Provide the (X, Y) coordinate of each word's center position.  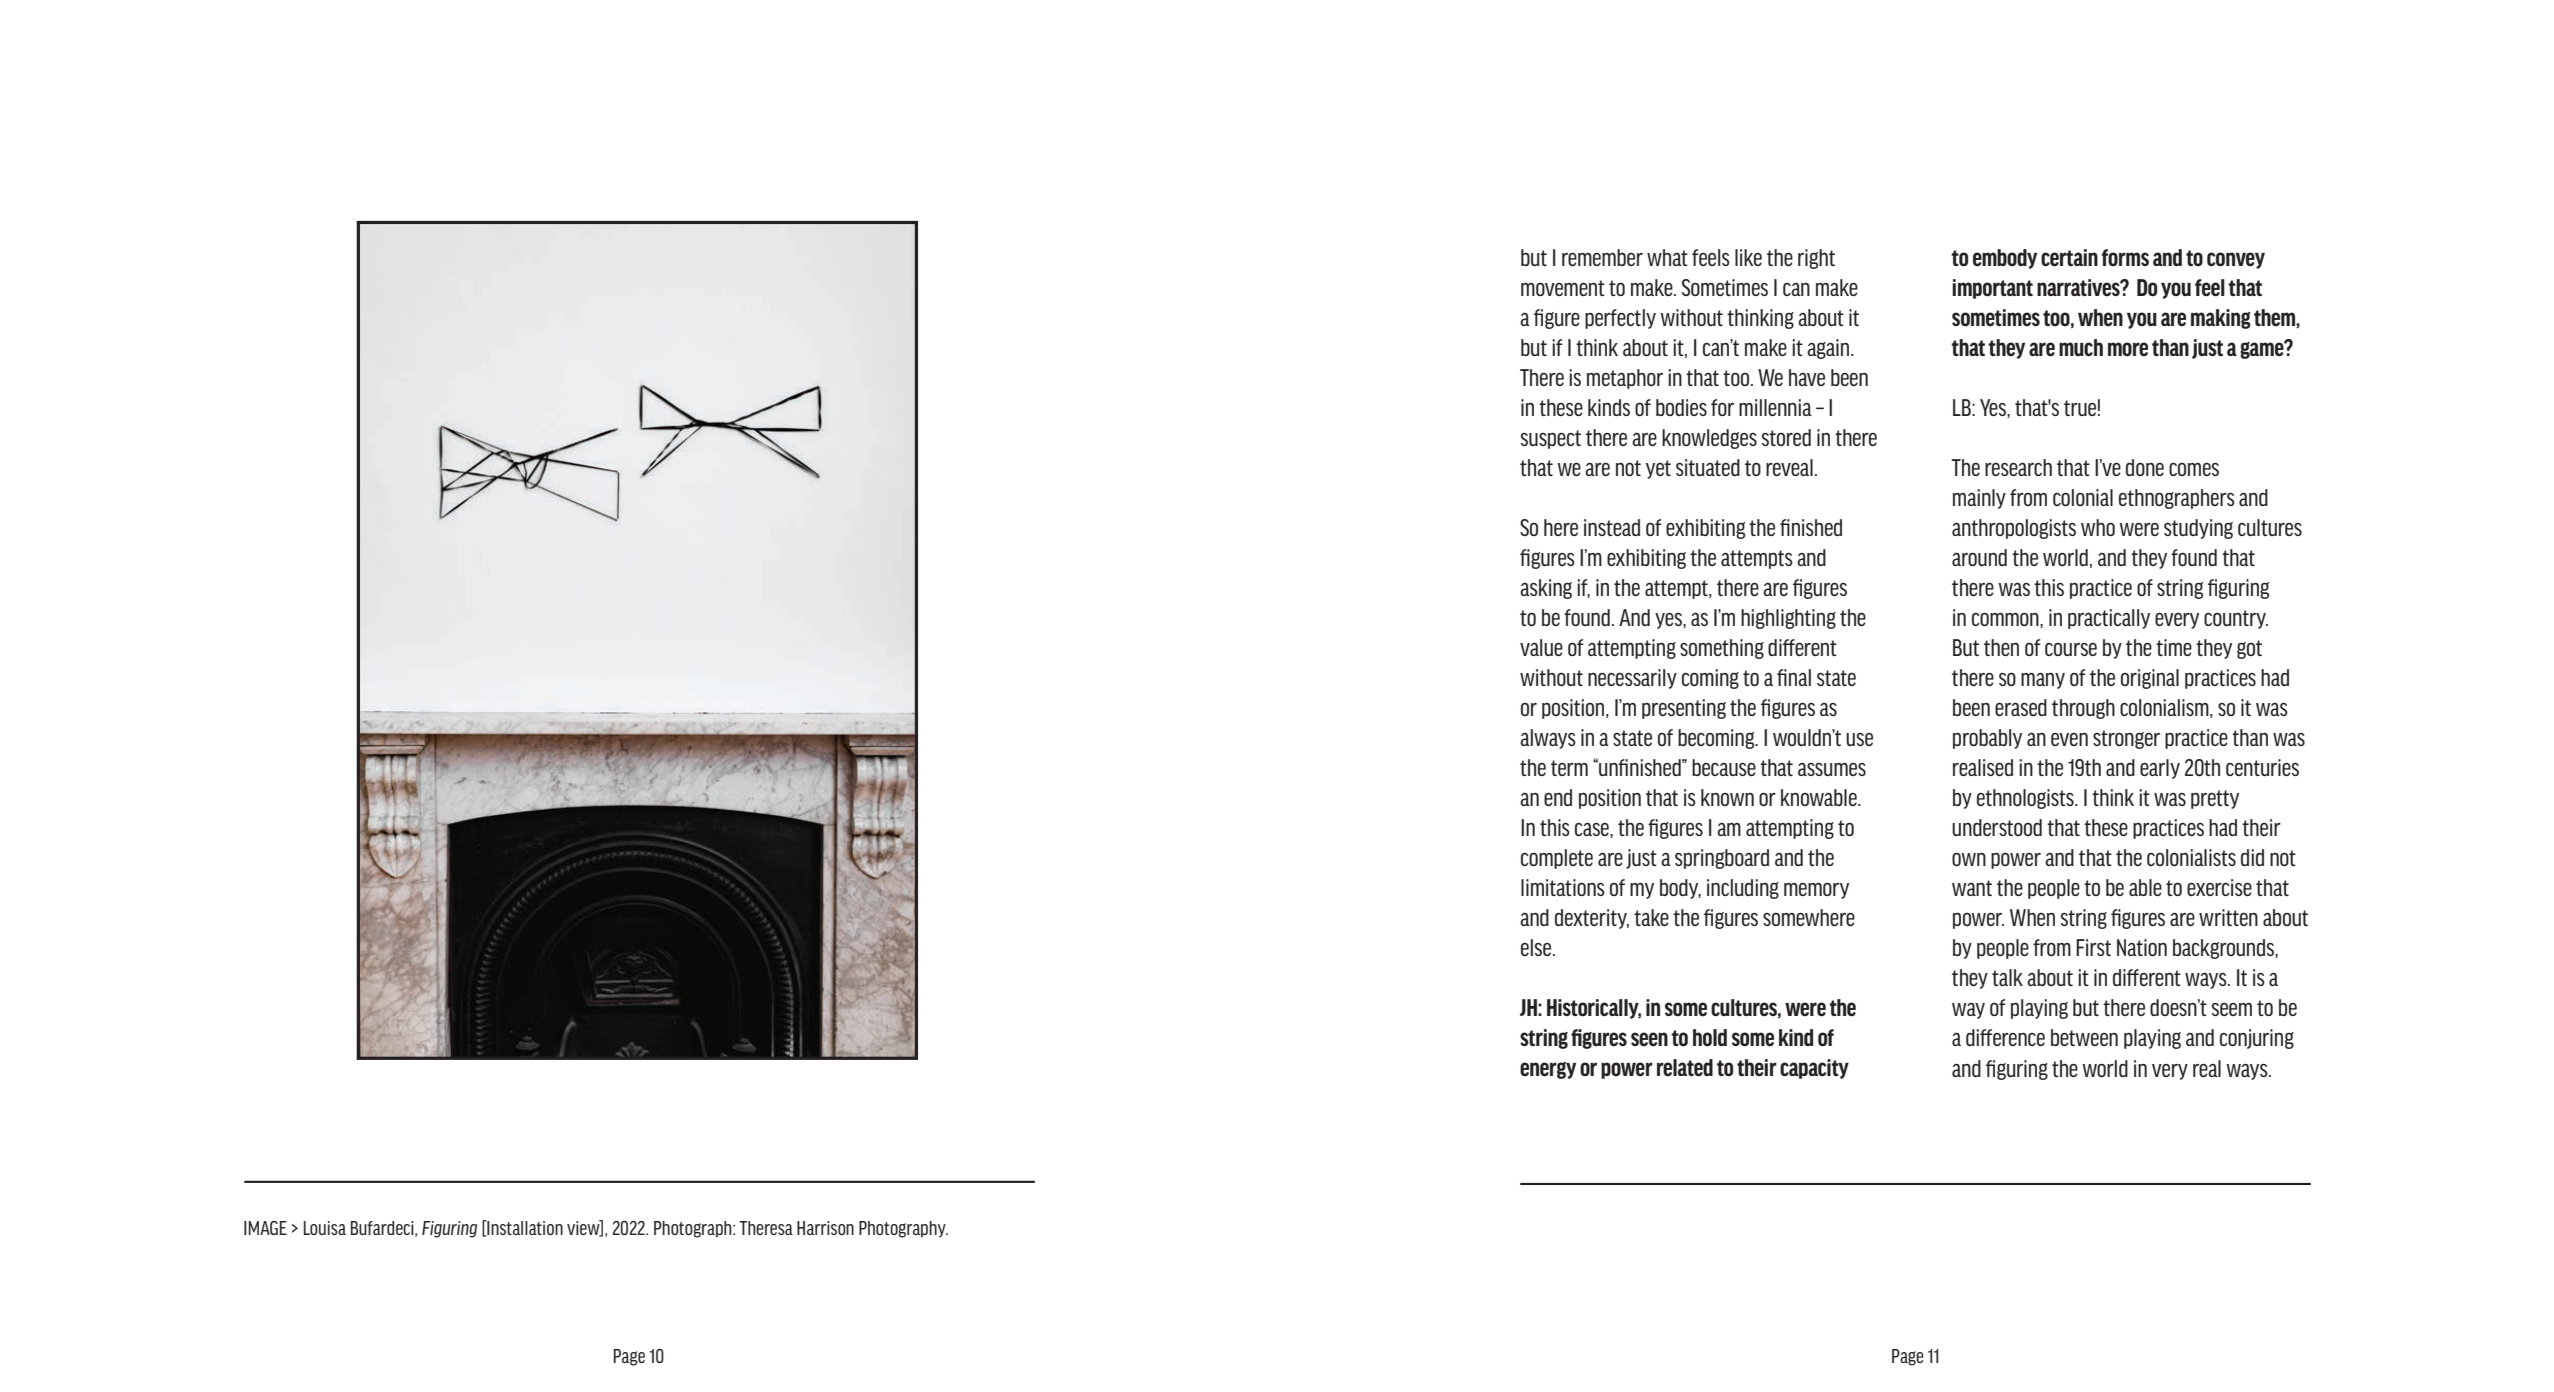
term (1569, 768)
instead (1612, 527)
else (1537, 947)
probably (1987, 739)
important (1992, 289)
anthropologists (2014, 529)
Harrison (825, 1228)
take (1651, 917)
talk (2007, 977)
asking (1546, 589)
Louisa (325, 1228)
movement (1563, 288)
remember (1602, 257)
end (1558, 797)
